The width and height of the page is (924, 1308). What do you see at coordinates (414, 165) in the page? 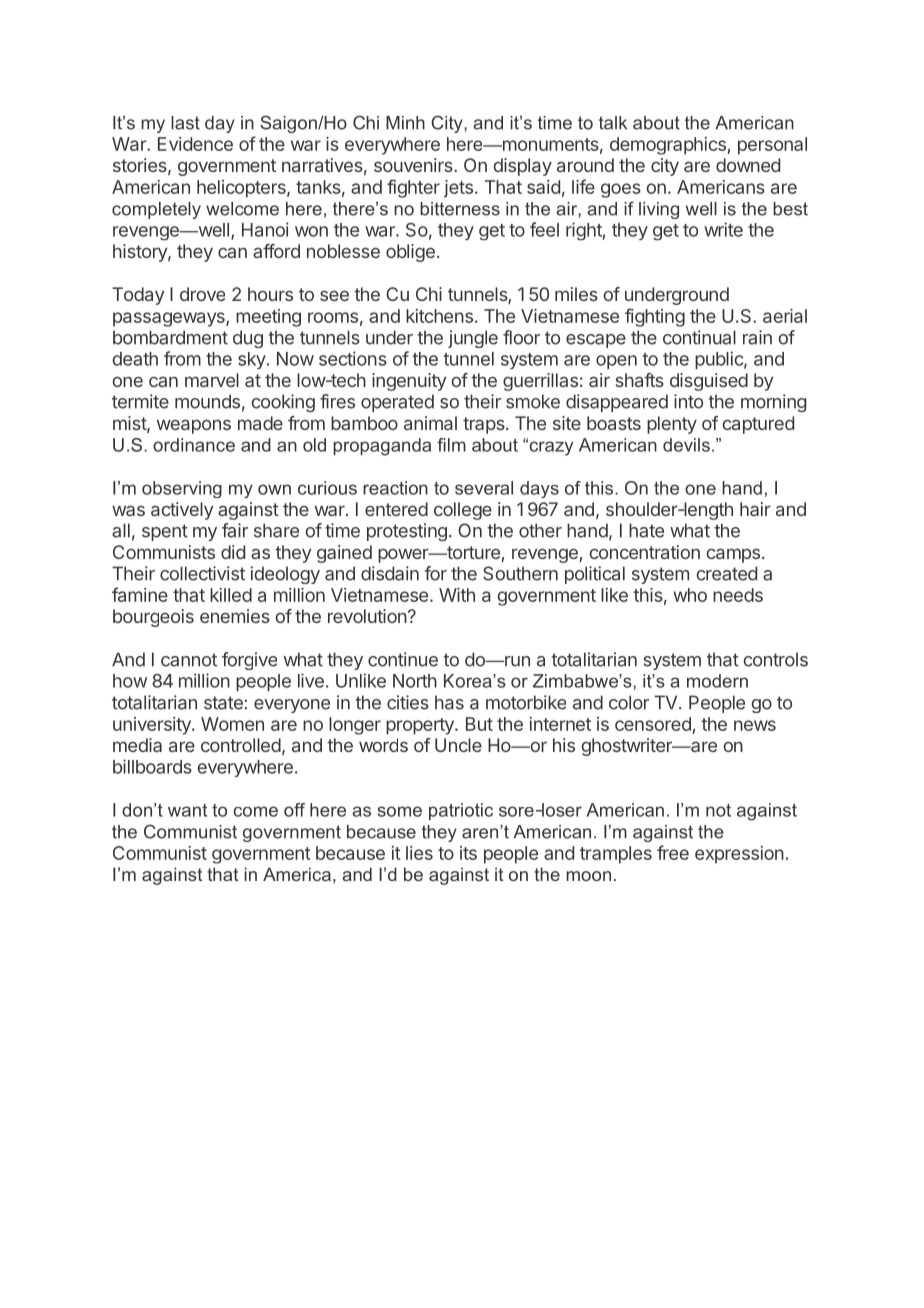
I see `souvenirs` at bounding box center [414, 165].
